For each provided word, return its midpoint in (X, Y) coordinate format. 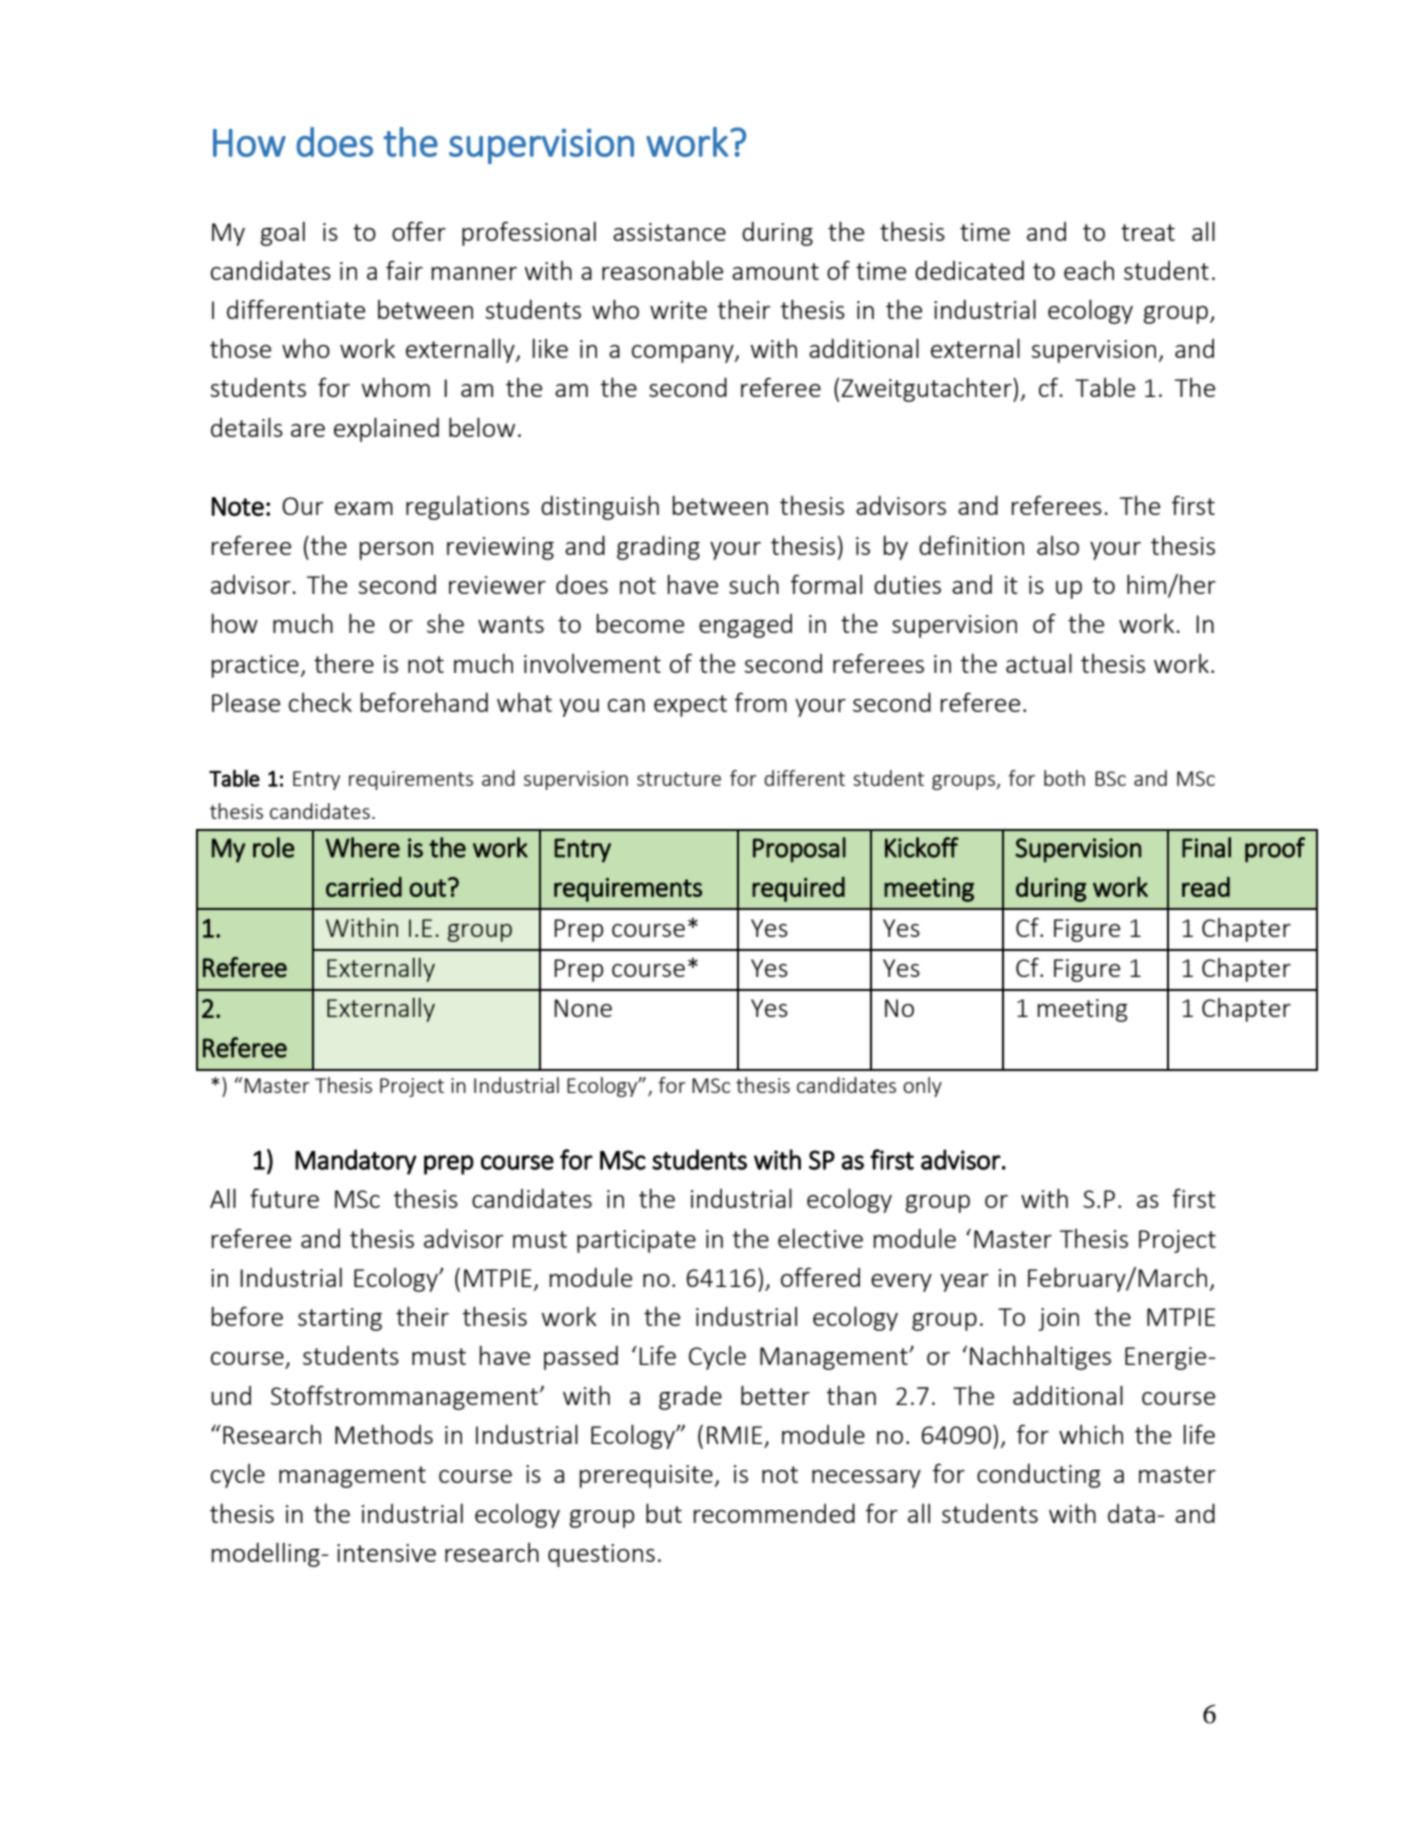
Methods (384, 1434)
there (344, 663)
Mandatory (356, 1162)
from (761, 702)
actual (1039, 663)
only (922, 1087)
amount (775, 271)
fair (404, 270)
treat (1148, 232)
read (1206, 887)
